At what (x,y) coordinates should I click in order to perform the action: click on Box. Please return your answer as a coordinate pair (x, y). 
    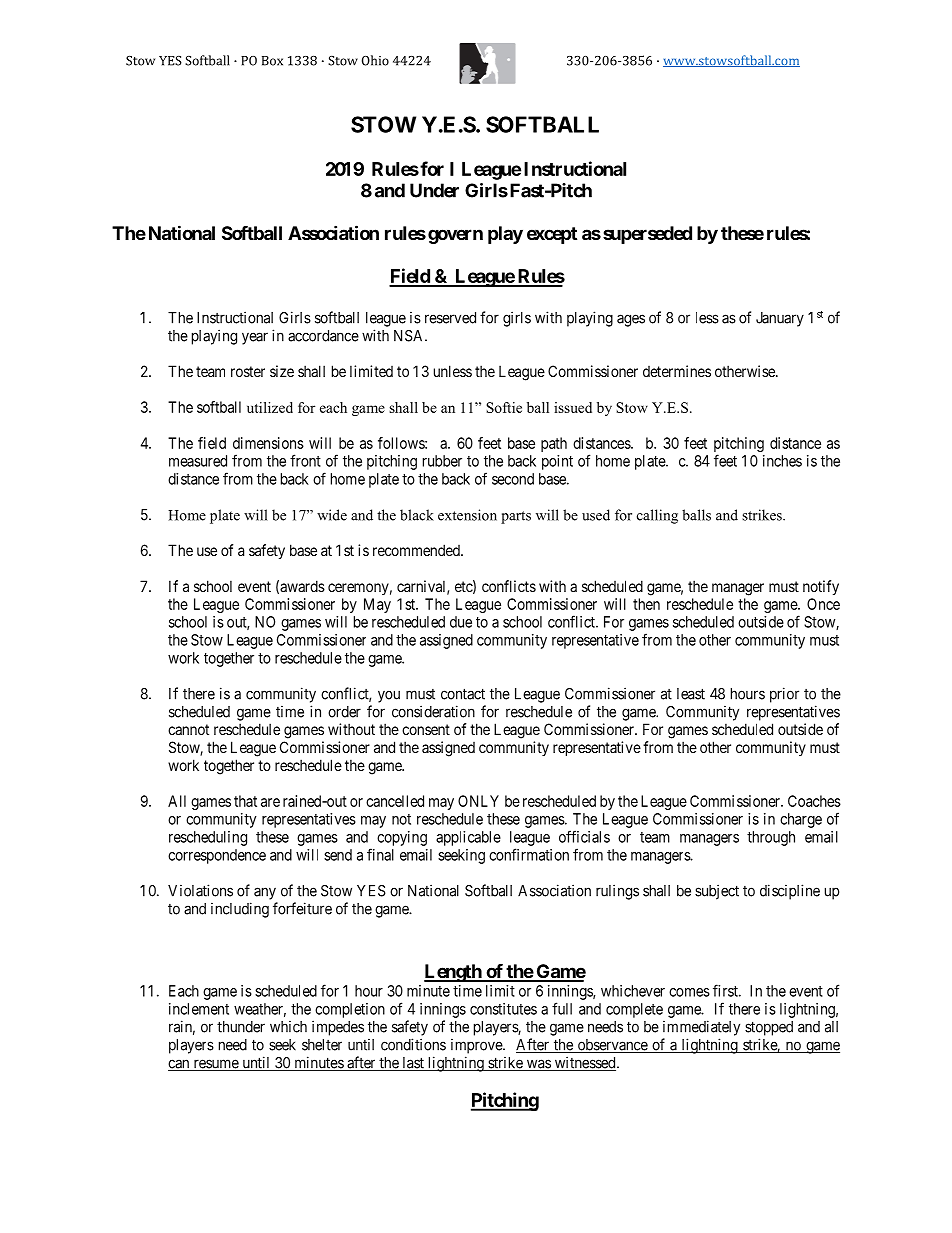
    Looking at the image, I should click on (272, 61).
